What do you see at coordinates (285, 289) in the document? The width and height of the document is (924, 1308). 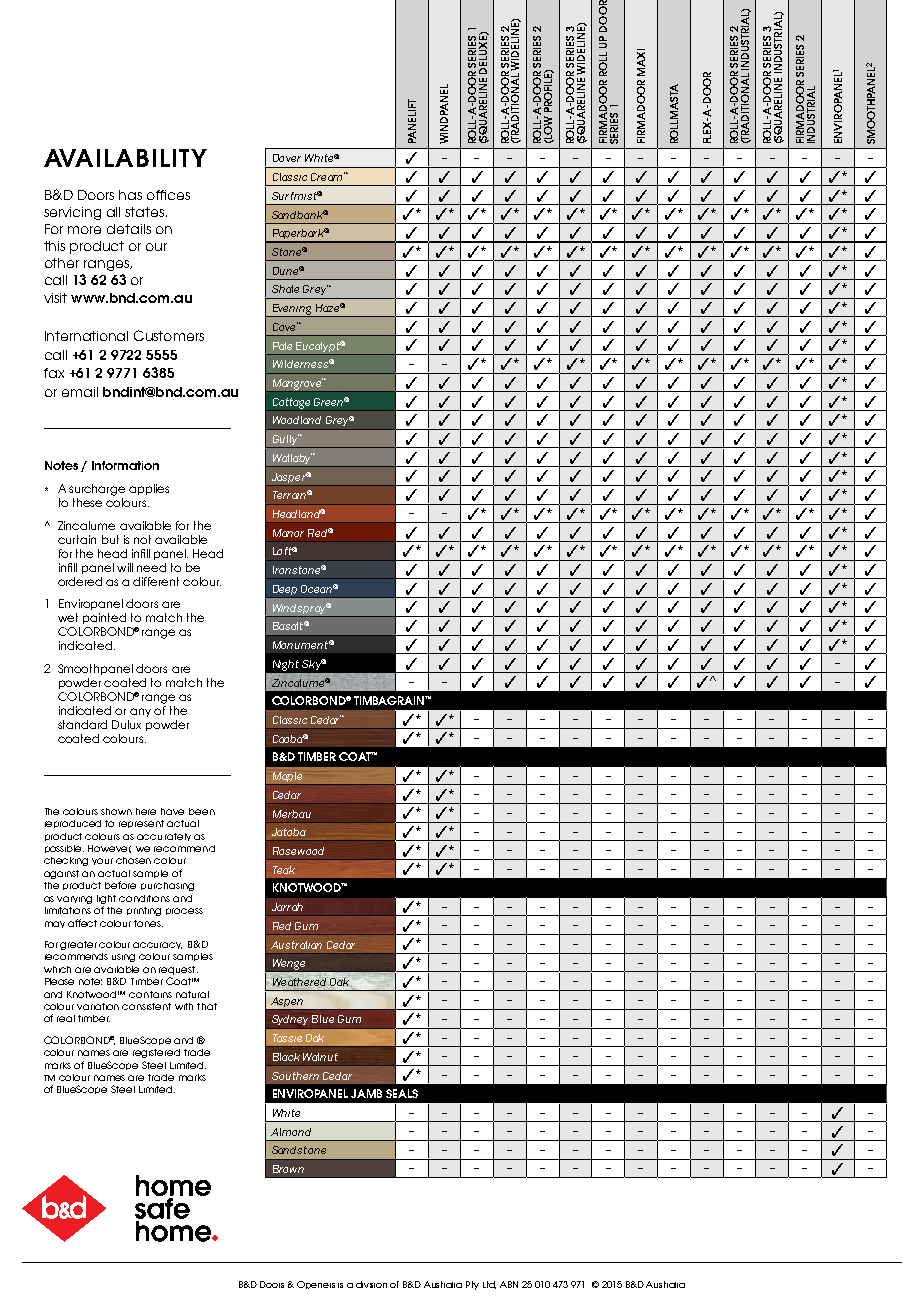 I see `Shale` at bounding box center [285, 289].
